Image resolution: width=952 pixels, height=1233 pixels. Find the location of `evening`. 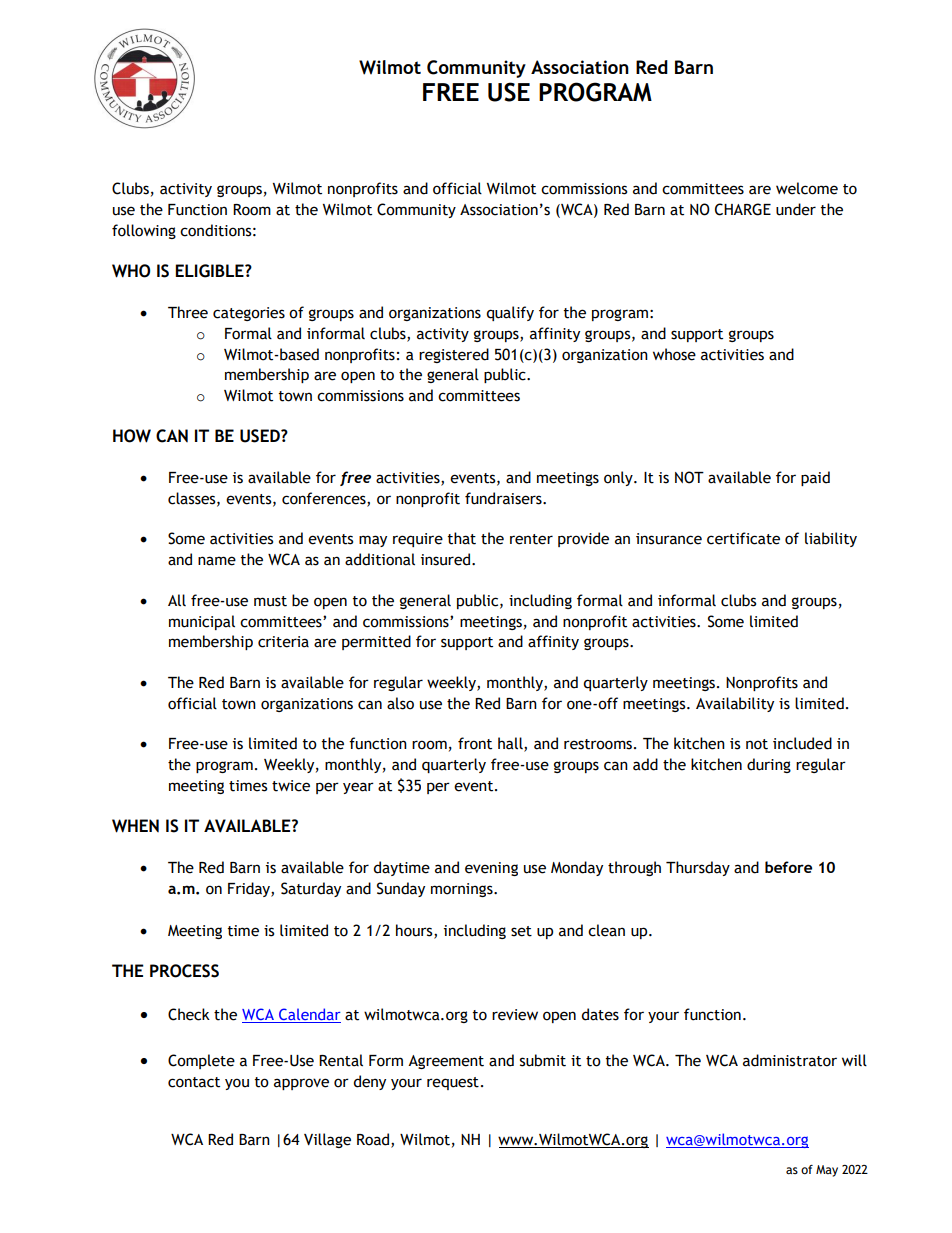

evening is located at coordinates (491, 869).
